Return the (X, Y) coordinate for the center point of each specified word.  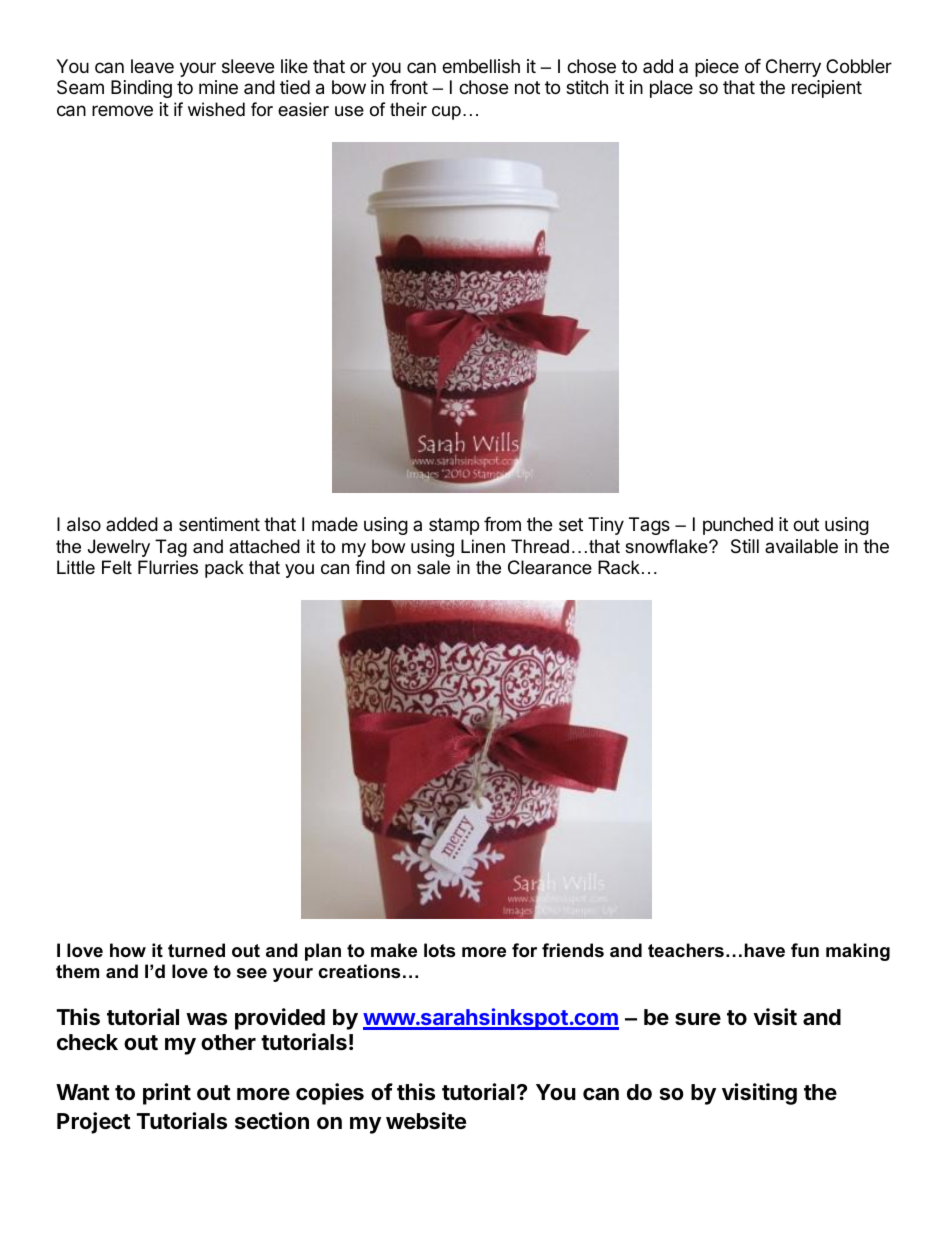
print (167, 1094)
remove (122, 110)
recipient (827, 89)
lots (439, 950)
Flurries (168, 567)
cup (446, 113)
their (408, 109)
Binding (141, 89)
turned (196, 950)
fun (805, 950)
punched (738, 526)
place (671, 89)
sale (433, 567)
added (132, 524)
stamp (454, 526)
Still (745, 546)
